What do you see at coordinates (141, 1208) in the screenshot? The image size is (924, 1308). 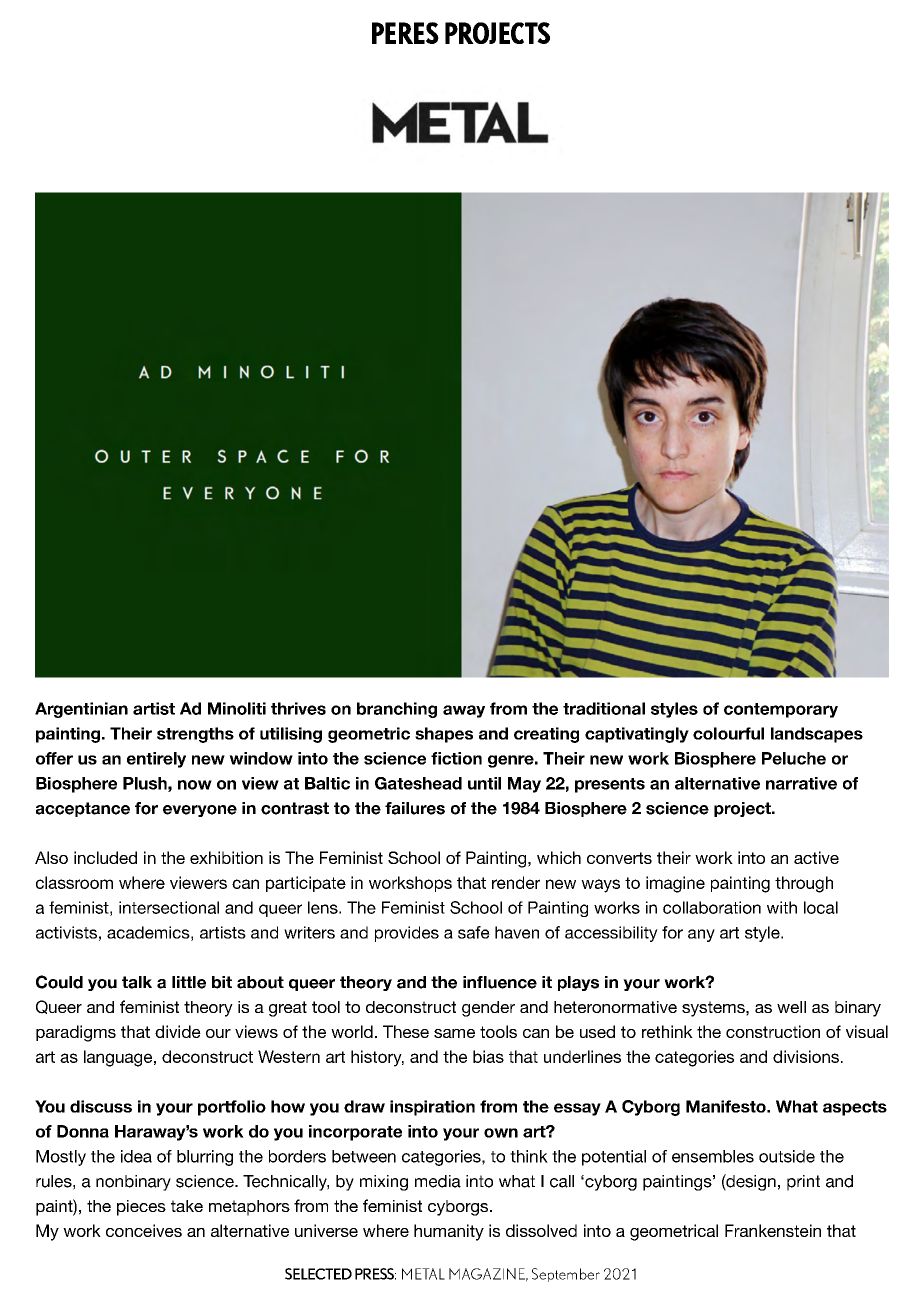 I see `pieces` at bounding box center [141, 1208].
